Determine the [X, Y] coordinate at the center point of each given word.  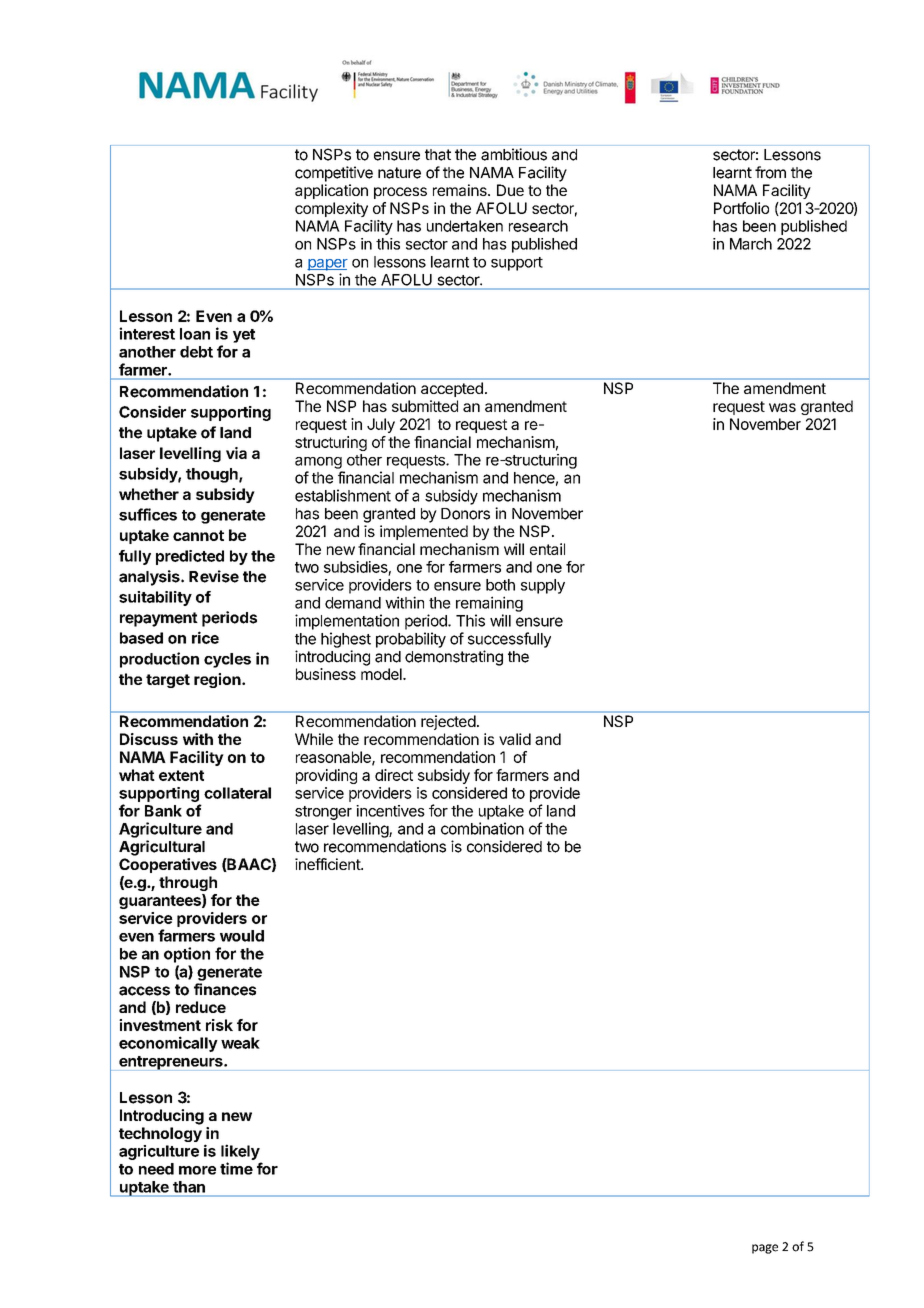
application [331, 191]
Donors [465, 514]
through [188, 883]
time [236, 1168]
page [765, 1249]
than [189, 1187]
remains [461, 190]
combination [482, 828]
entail [547, 549]
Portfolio [741, 208]
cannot [198, 535]
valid [515, 739]
